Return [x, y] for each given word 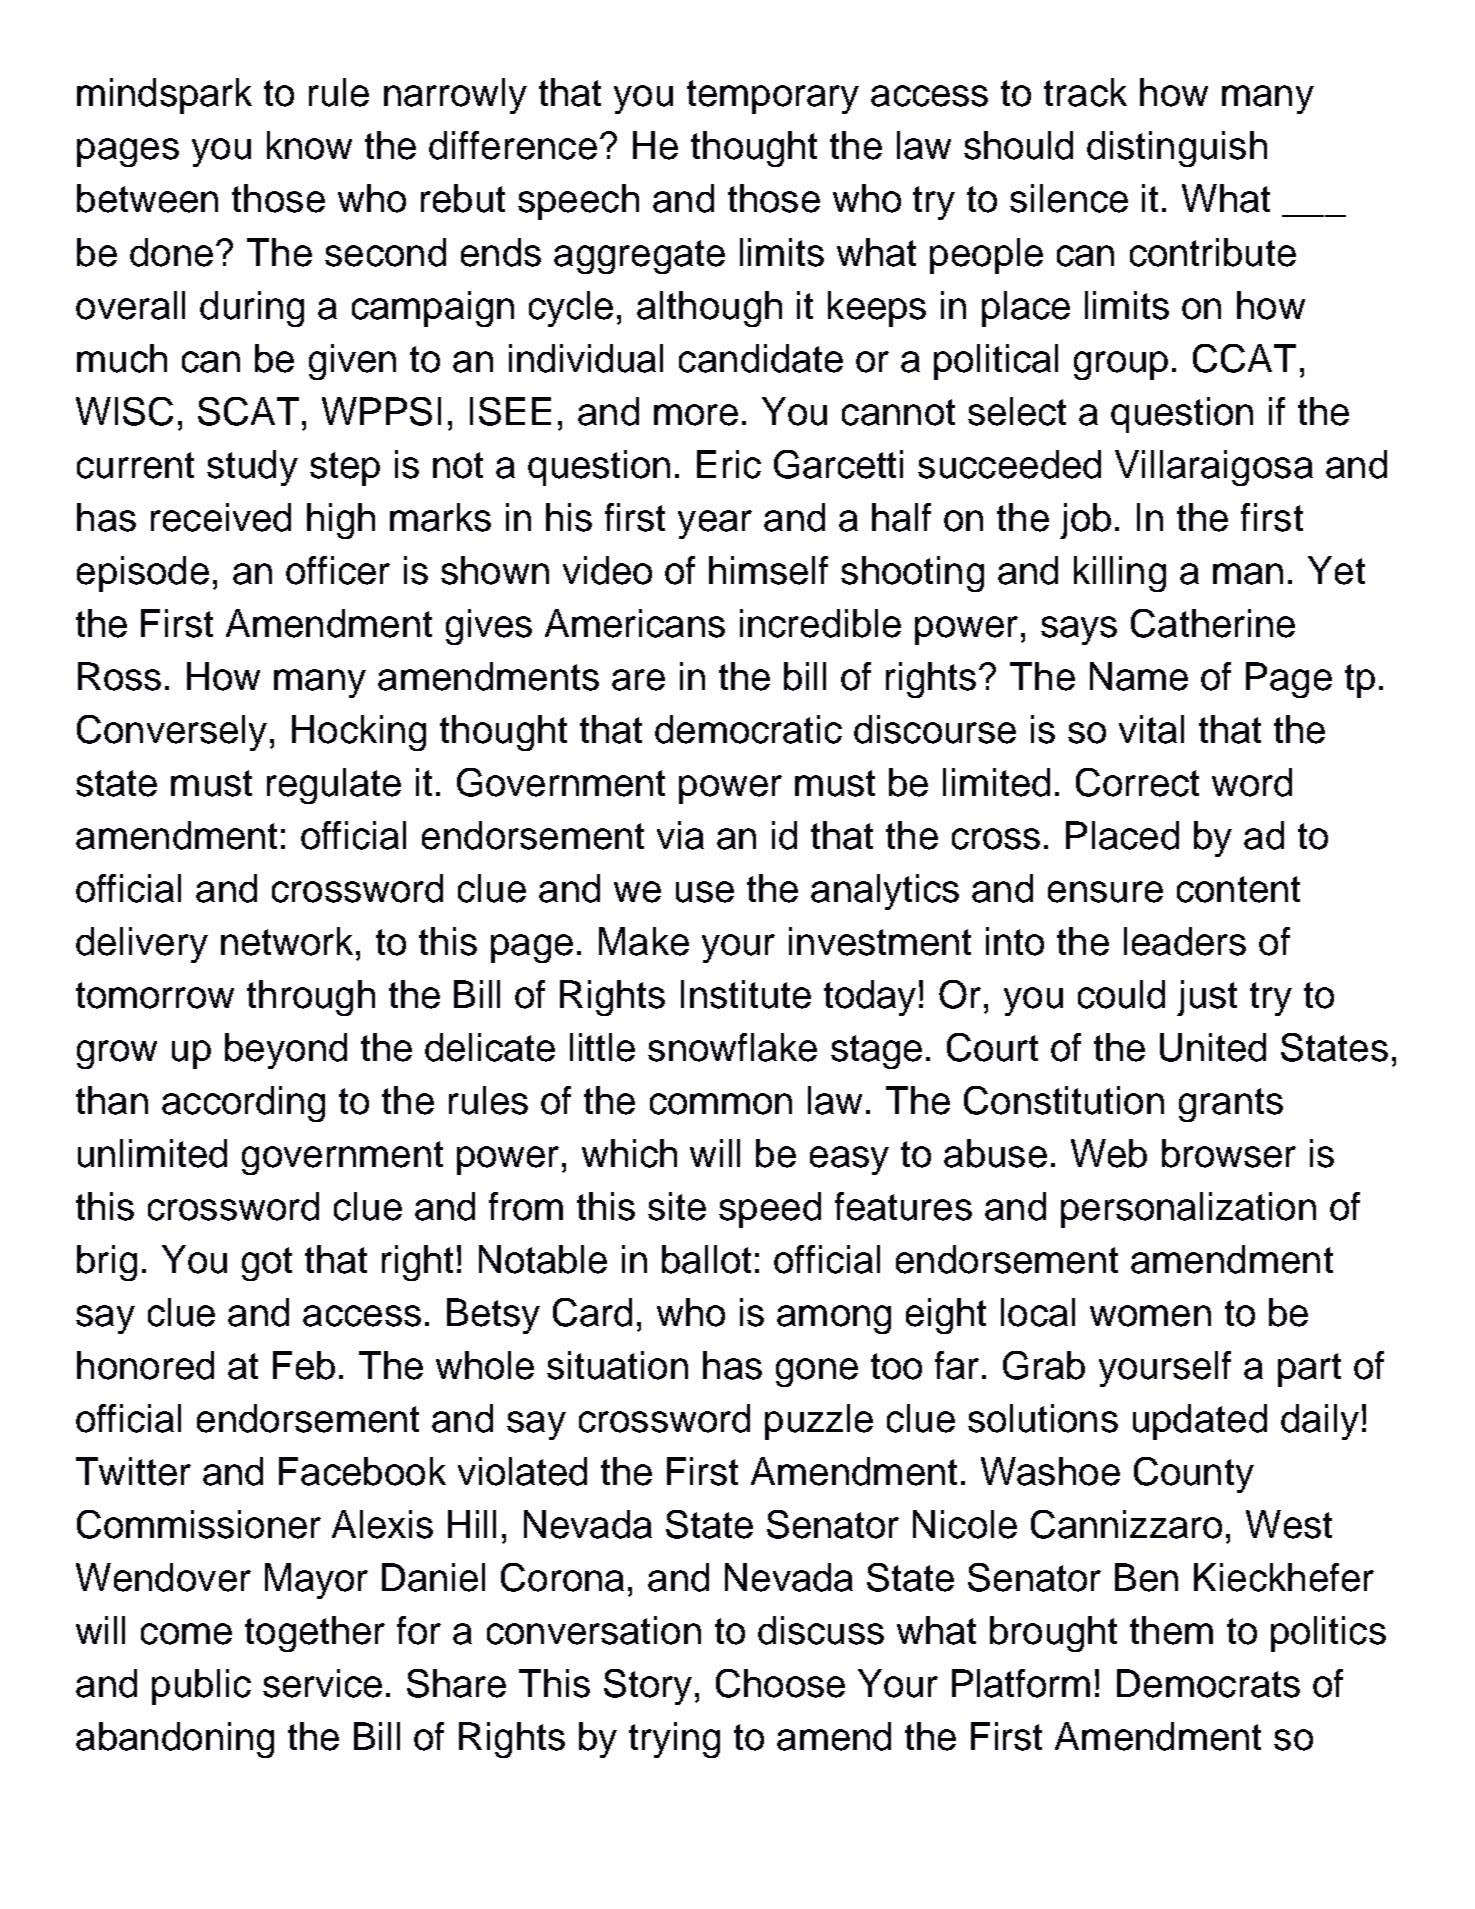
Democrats [1208, 1683]
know [309, 145]
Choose [780, 1683]
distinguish [1177, 149]
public [201, 1687]
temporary [773, 97]
